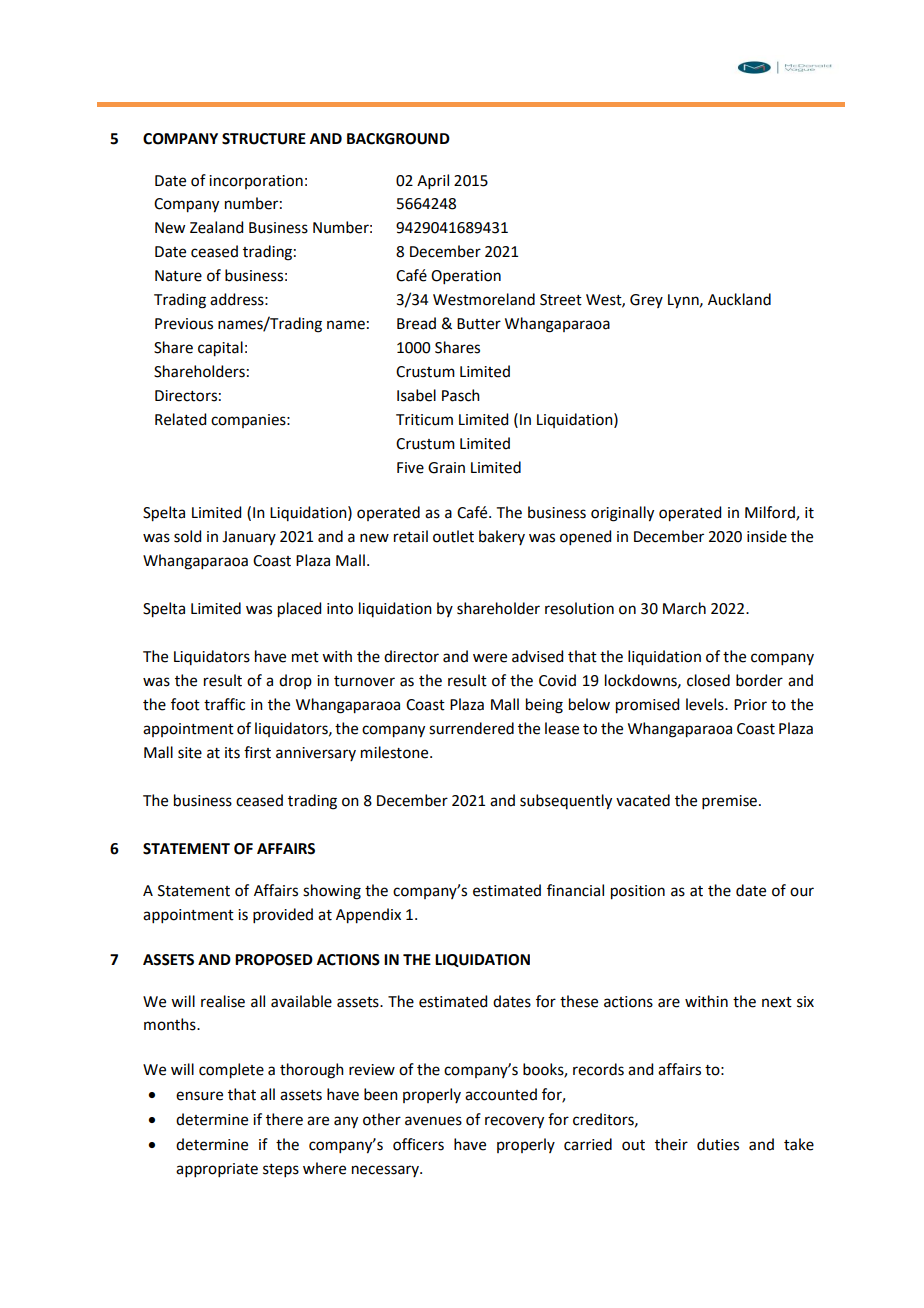 The image size is (924, 1308). Describe the element at coordinates (575, 890) in the screenshot. I see `financial` at that location.
